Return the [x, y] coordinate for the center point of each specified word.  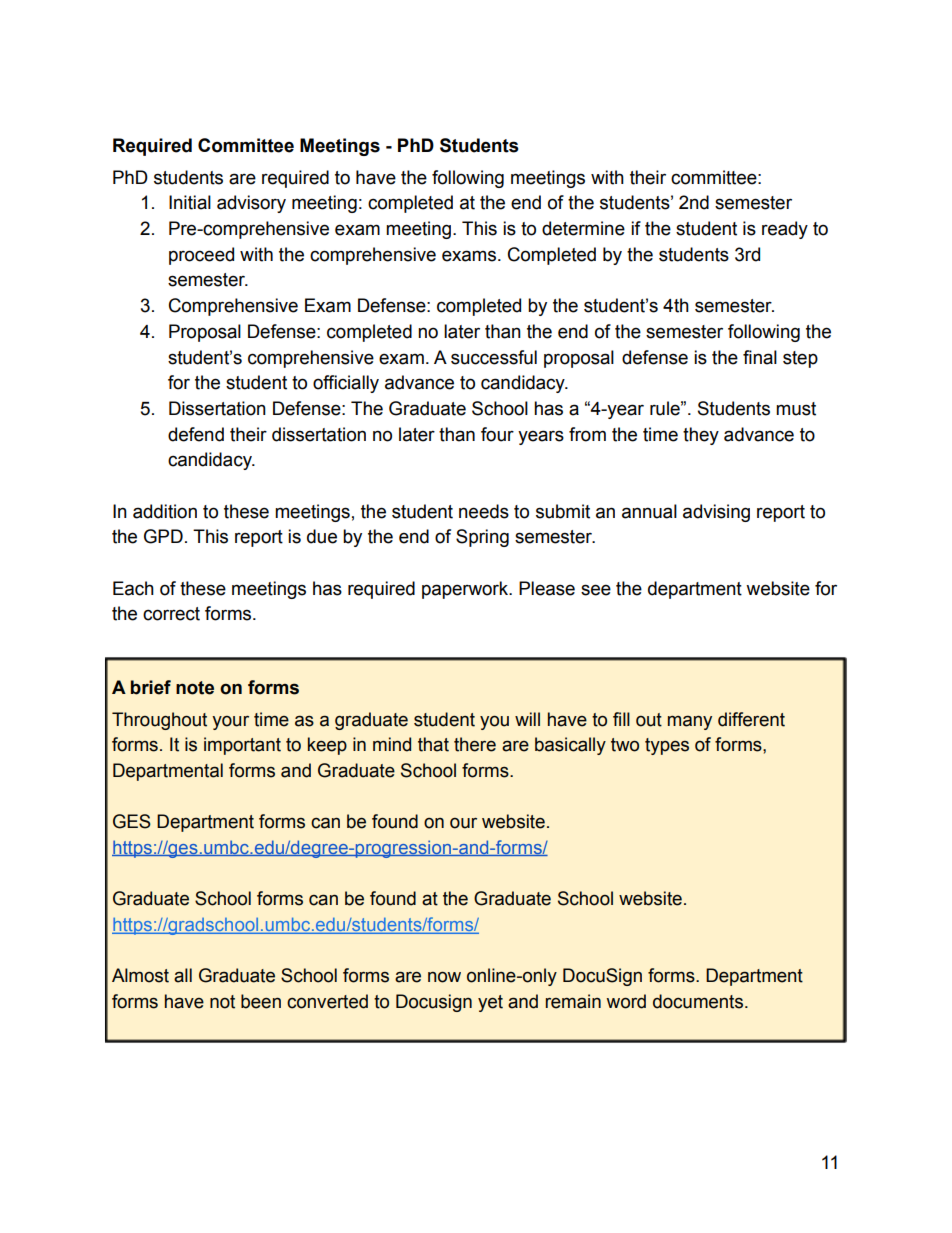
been [261, 1001]
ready [785, 230]
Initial [190, 202]
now [444, 977]
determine [583, 228]
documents [699, 1001]
